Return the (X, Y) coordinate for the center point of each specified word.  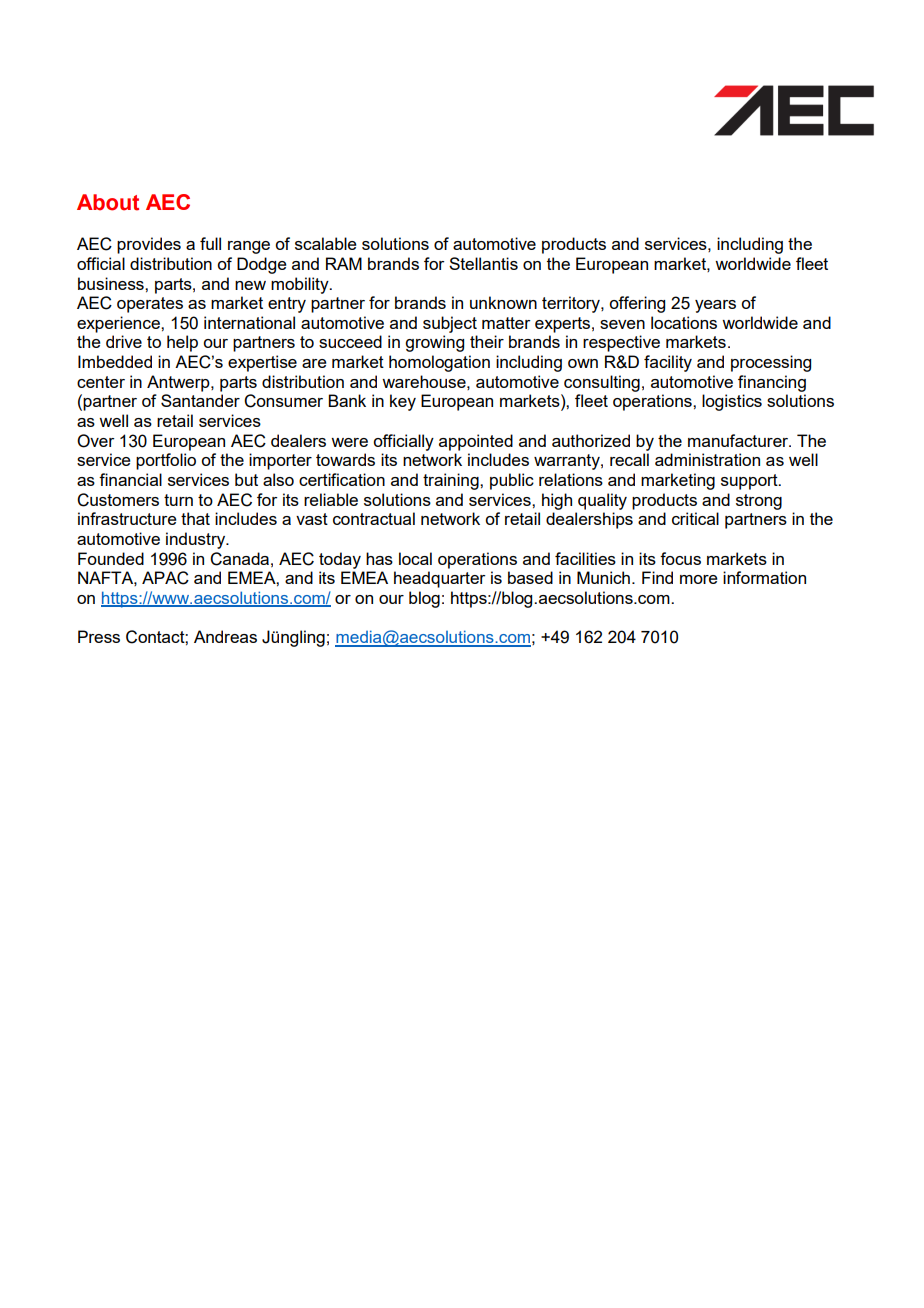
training (452, 481)
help (182, 343)
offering (637, 304)
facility (668, 363)
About (108, 202)
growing (434, 343)
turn (178, 500)
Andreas (225, 636)
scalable (326, 243)
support (750, 482)
